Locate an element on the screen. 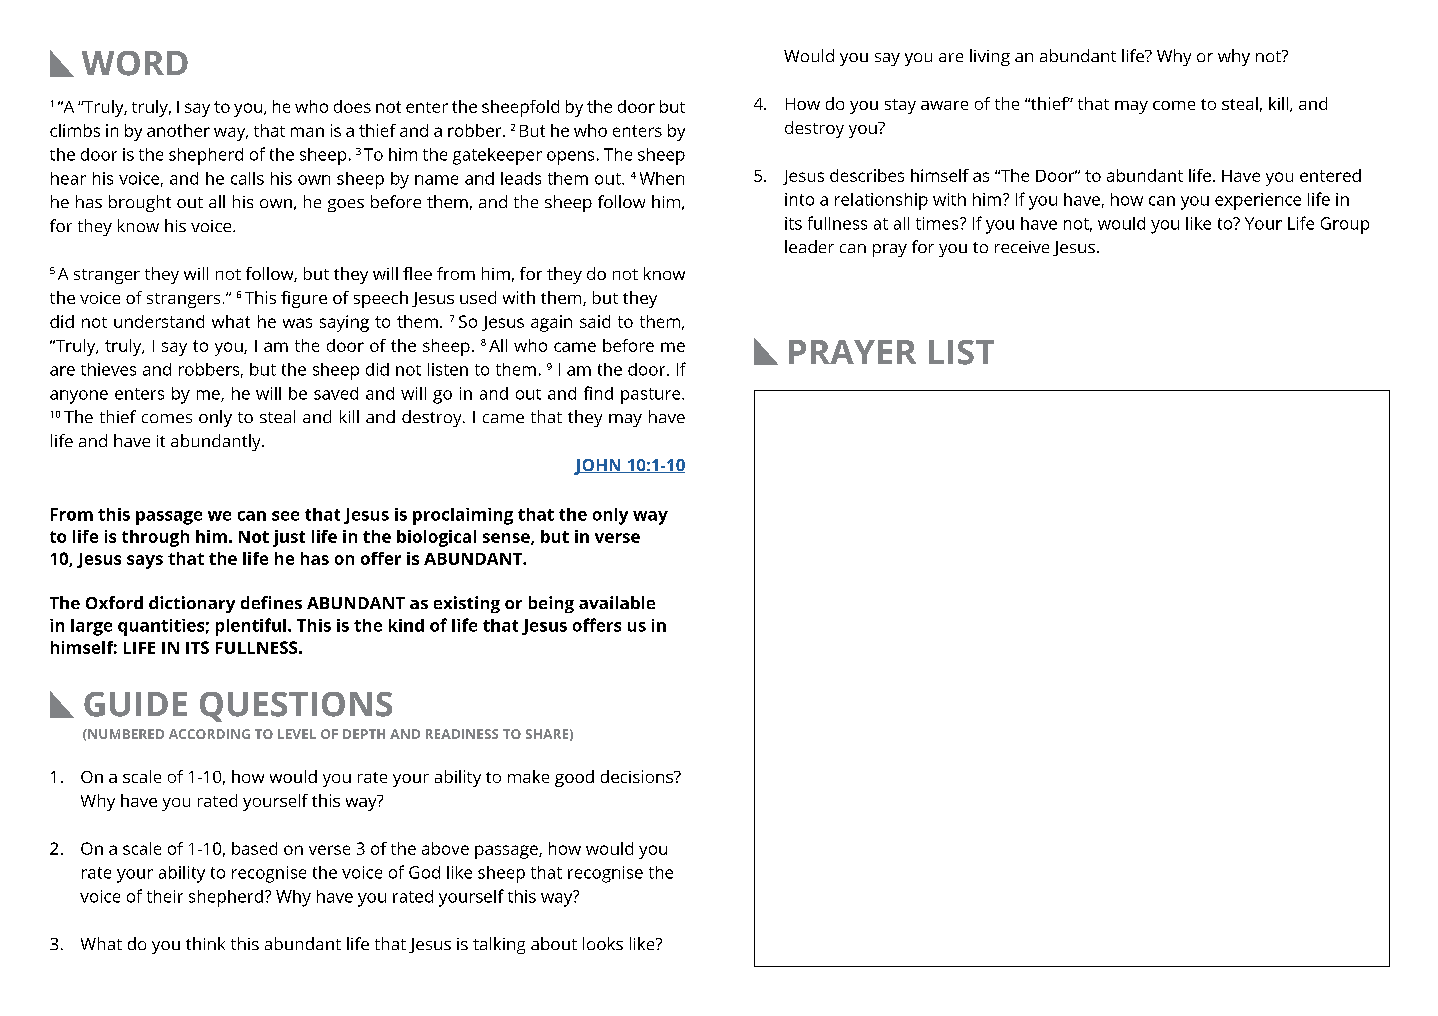 Image resolution: width=1438 pixels, height=1016 pixels. thieves is located at coordinates (108, 369).
